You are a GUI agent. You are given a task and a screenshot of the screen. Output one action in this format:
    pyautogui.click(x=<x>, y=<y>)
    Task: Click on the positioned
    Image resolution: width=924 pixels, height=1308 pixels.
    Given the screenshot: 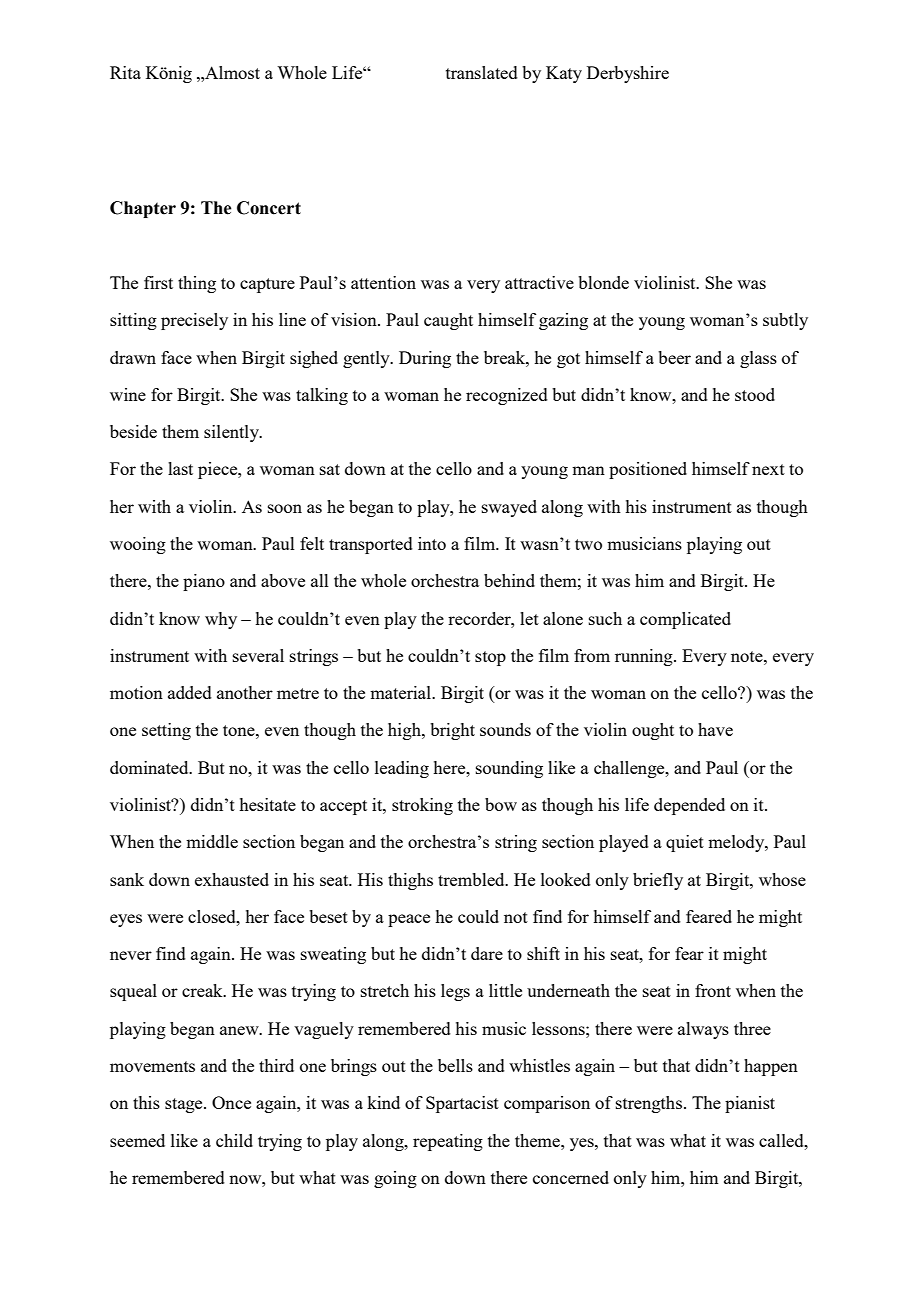 What is the action you would take?
    pyautogui.click(x=648, y=470)
